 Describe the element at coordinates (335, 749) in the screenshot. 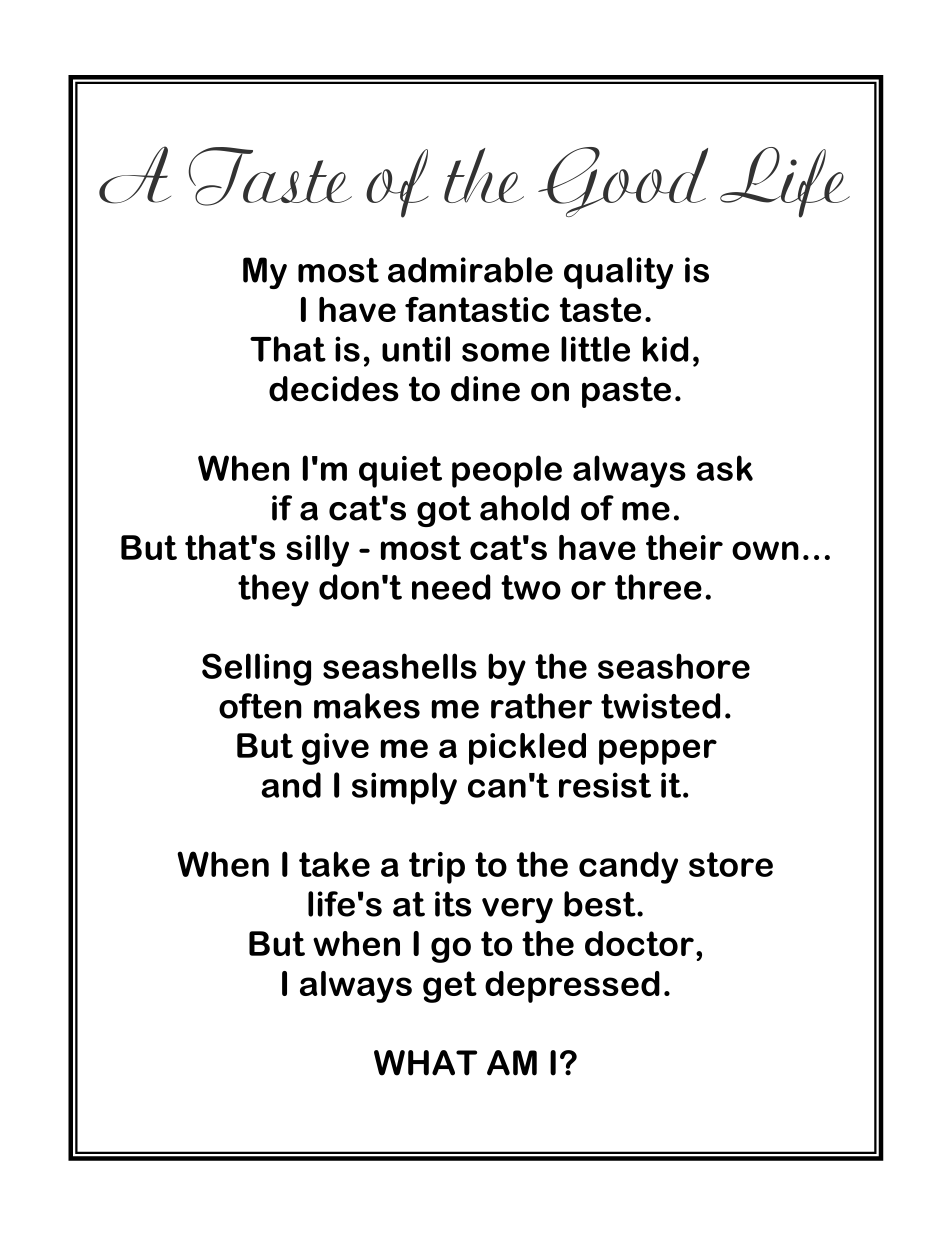

I see `give` at that location.
